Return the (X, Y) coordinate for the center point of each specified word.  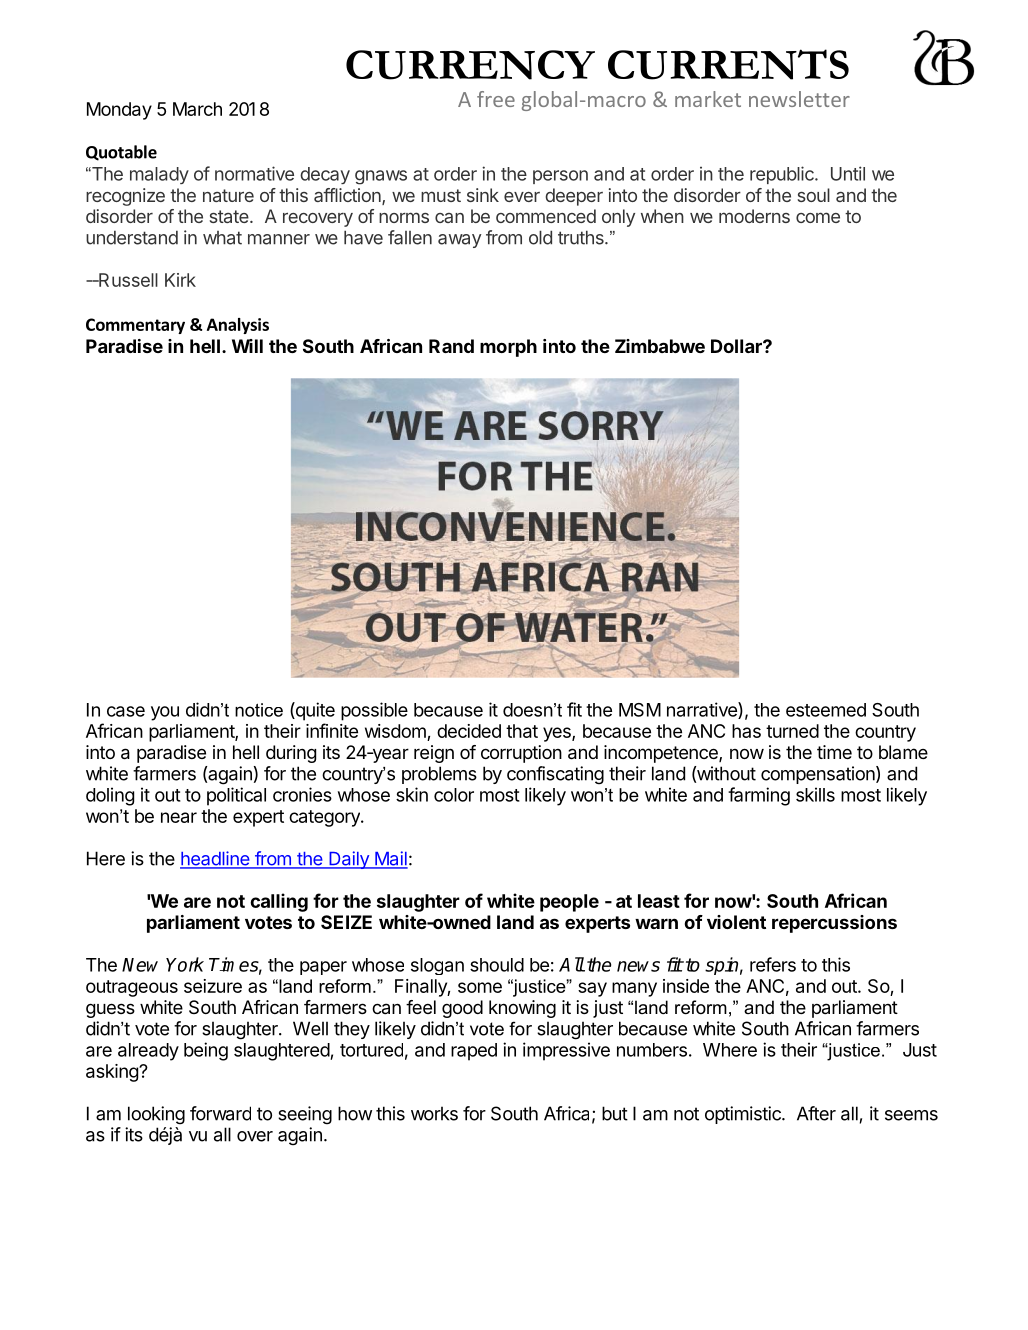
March (197, 109)
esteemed (826, 710)
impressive (566, 1051)
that (522, 731)
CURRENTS (728, 64)
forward (220, 1113)
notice (259, 710)
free (496, 99)
